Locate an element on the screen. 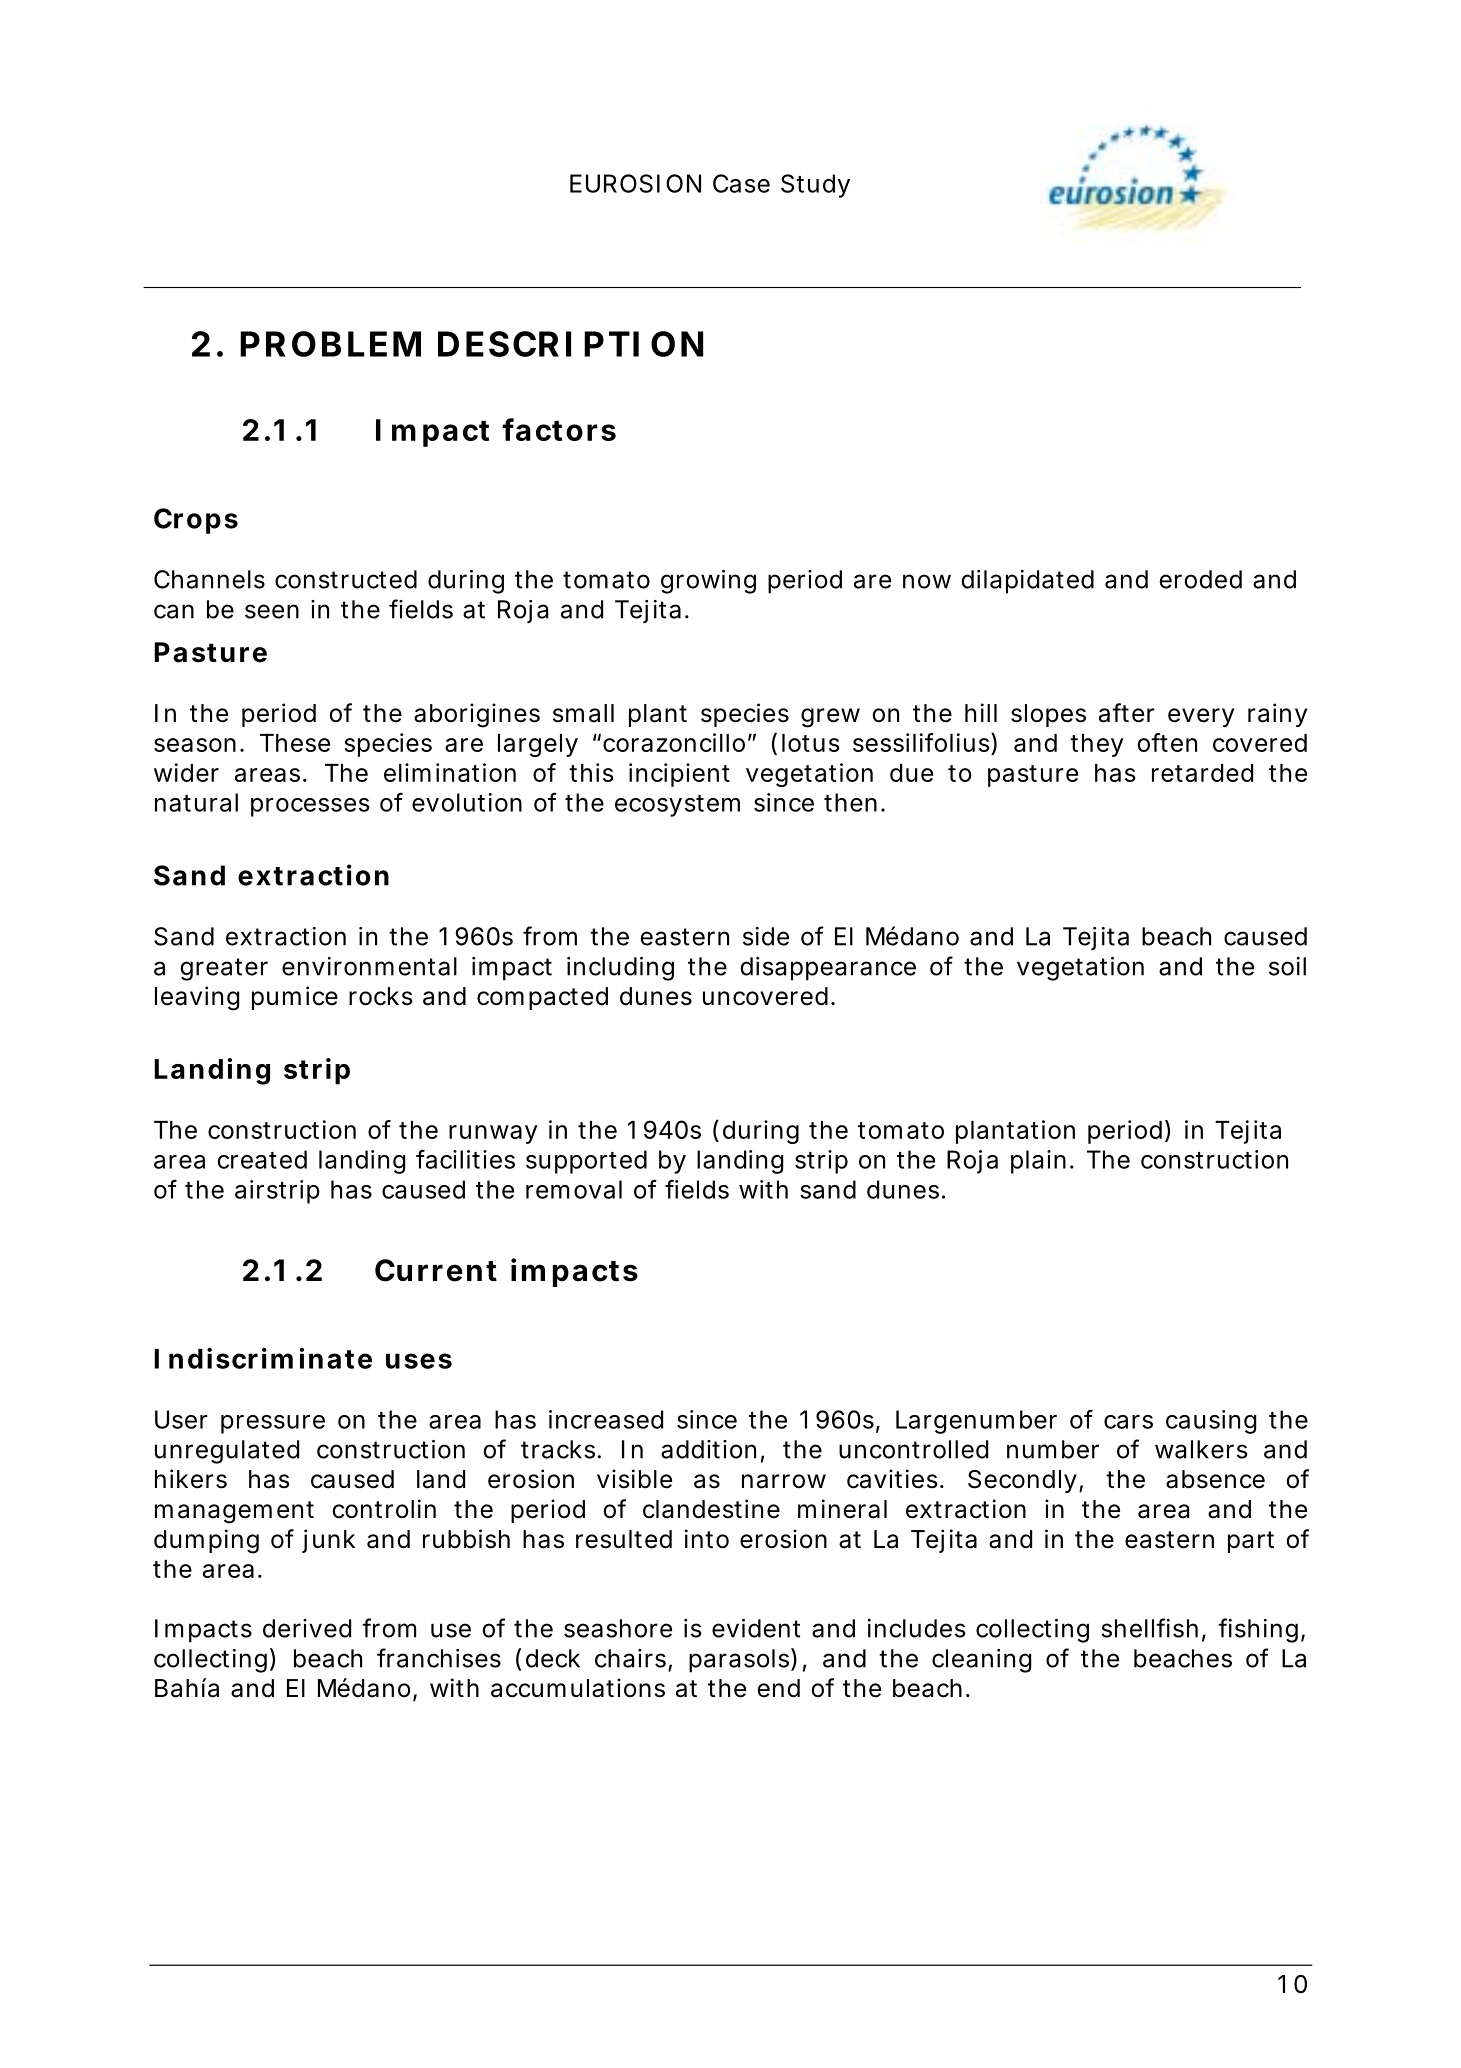  removal is located at coordinates (574, 1189).
